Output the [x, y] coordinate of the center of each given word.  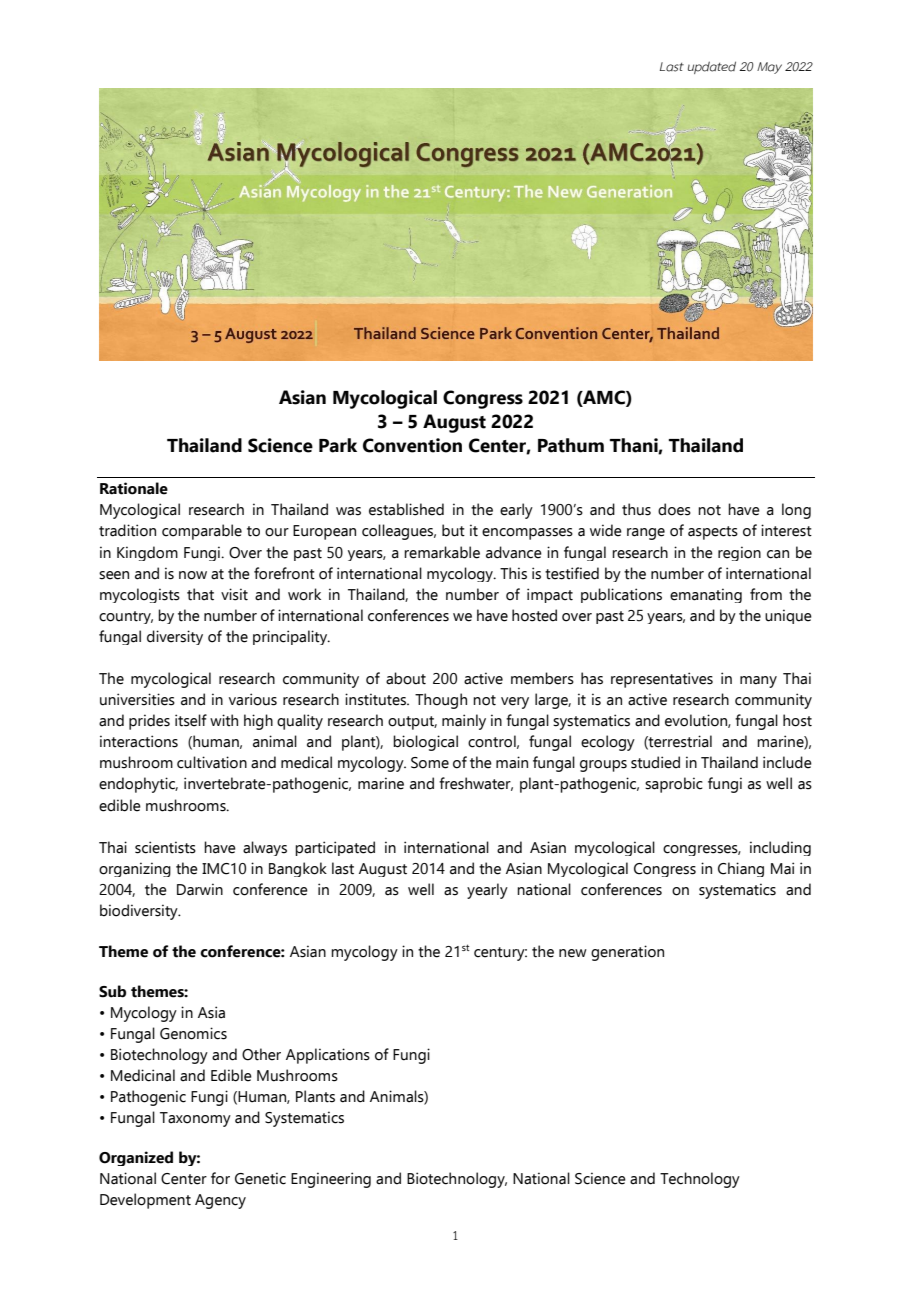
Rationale [134, 488]
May [769, 68]
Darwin [200, 889]
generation [627, 953]
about [406, 678]
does [674, 509]
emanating [706, 595]
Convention [412, 445]
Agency [220, 1201]
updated [712, 67]
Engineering [331, 1180]
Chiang [741, 869]
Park [338, 445]
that [200, 594]
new [573, 953]
